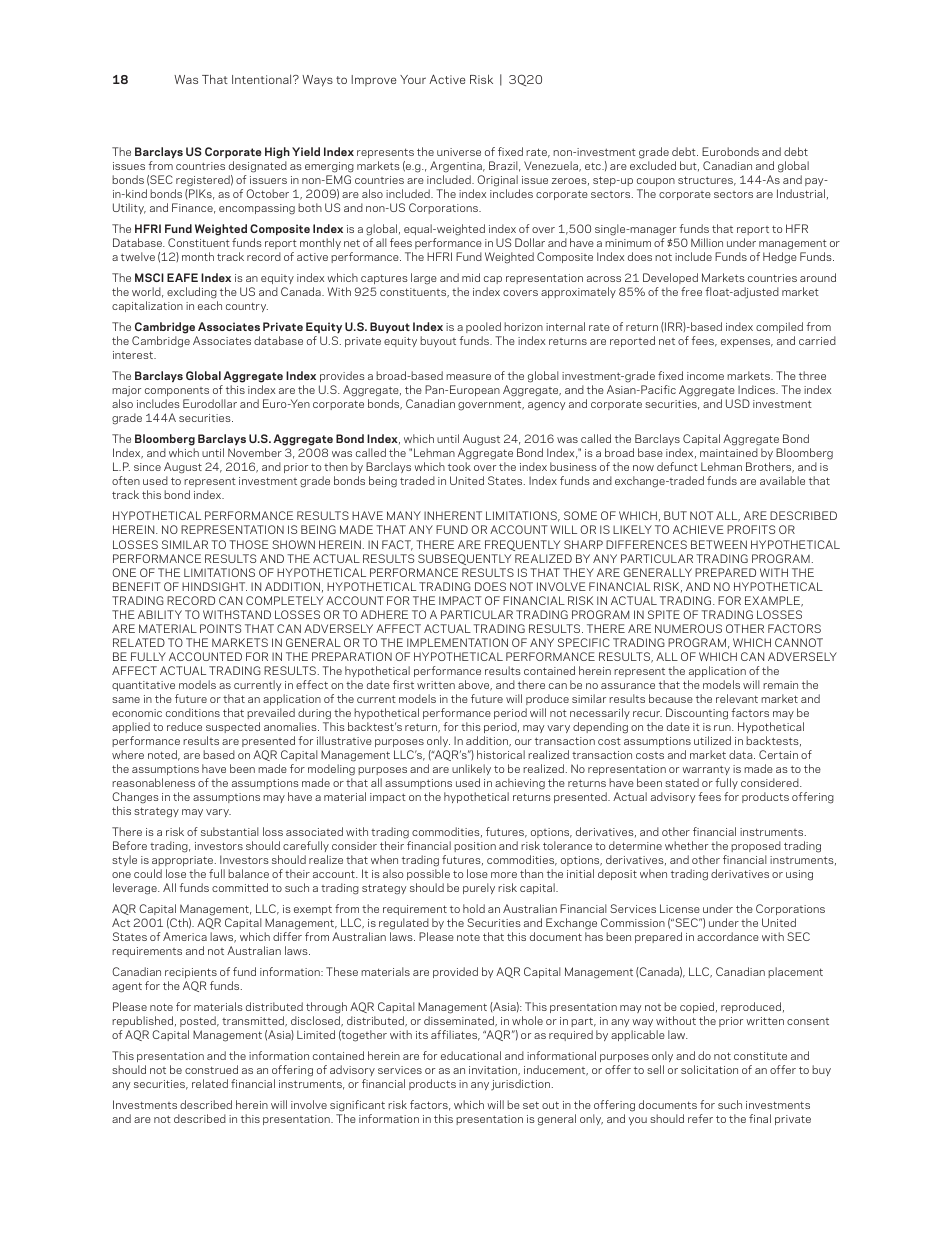 Image resolution: width=952 pixels, height=1233 pixels. I want to click on universe, so click(459, 152).
